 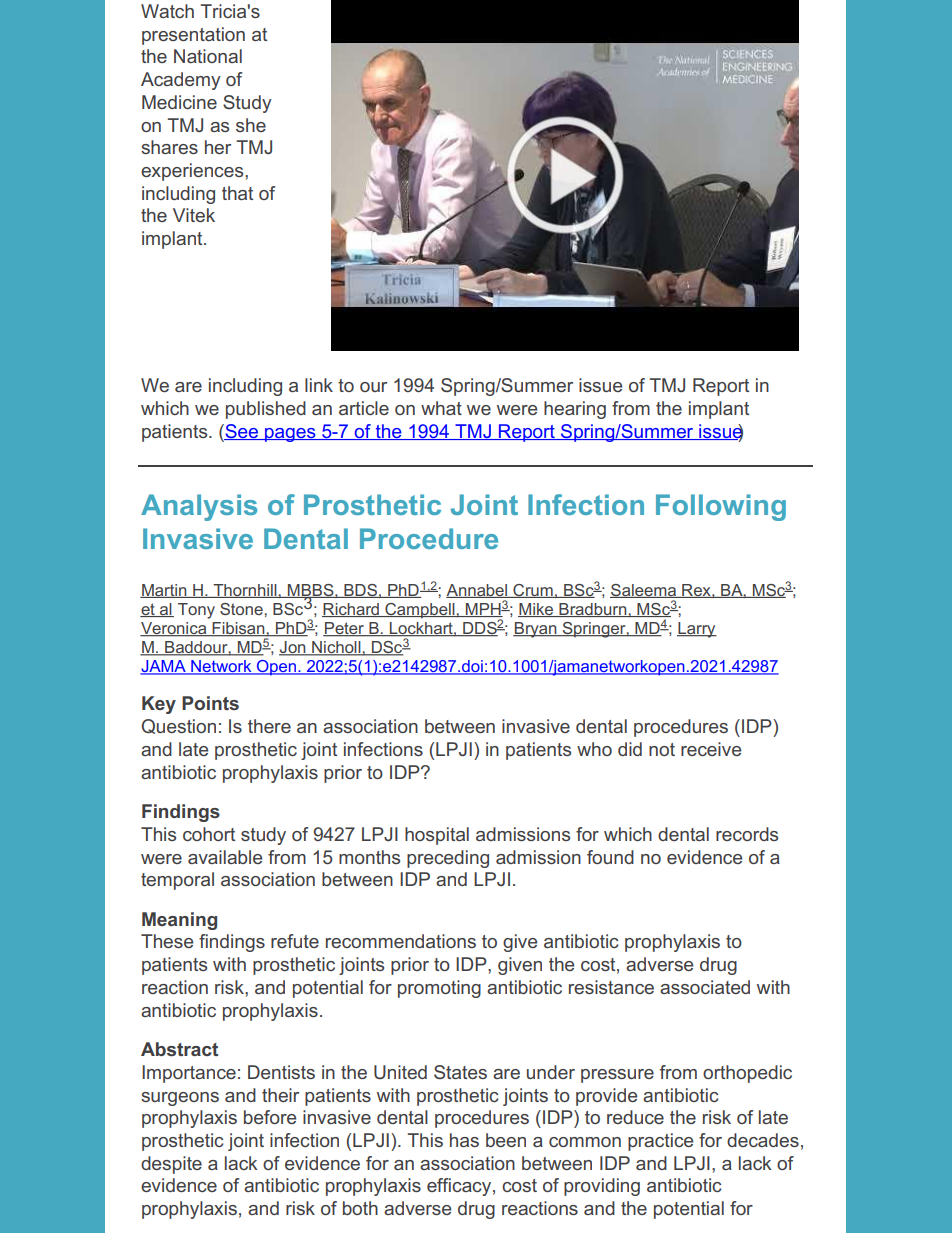 I want to click on Stone, so click(x=242, y=609).
